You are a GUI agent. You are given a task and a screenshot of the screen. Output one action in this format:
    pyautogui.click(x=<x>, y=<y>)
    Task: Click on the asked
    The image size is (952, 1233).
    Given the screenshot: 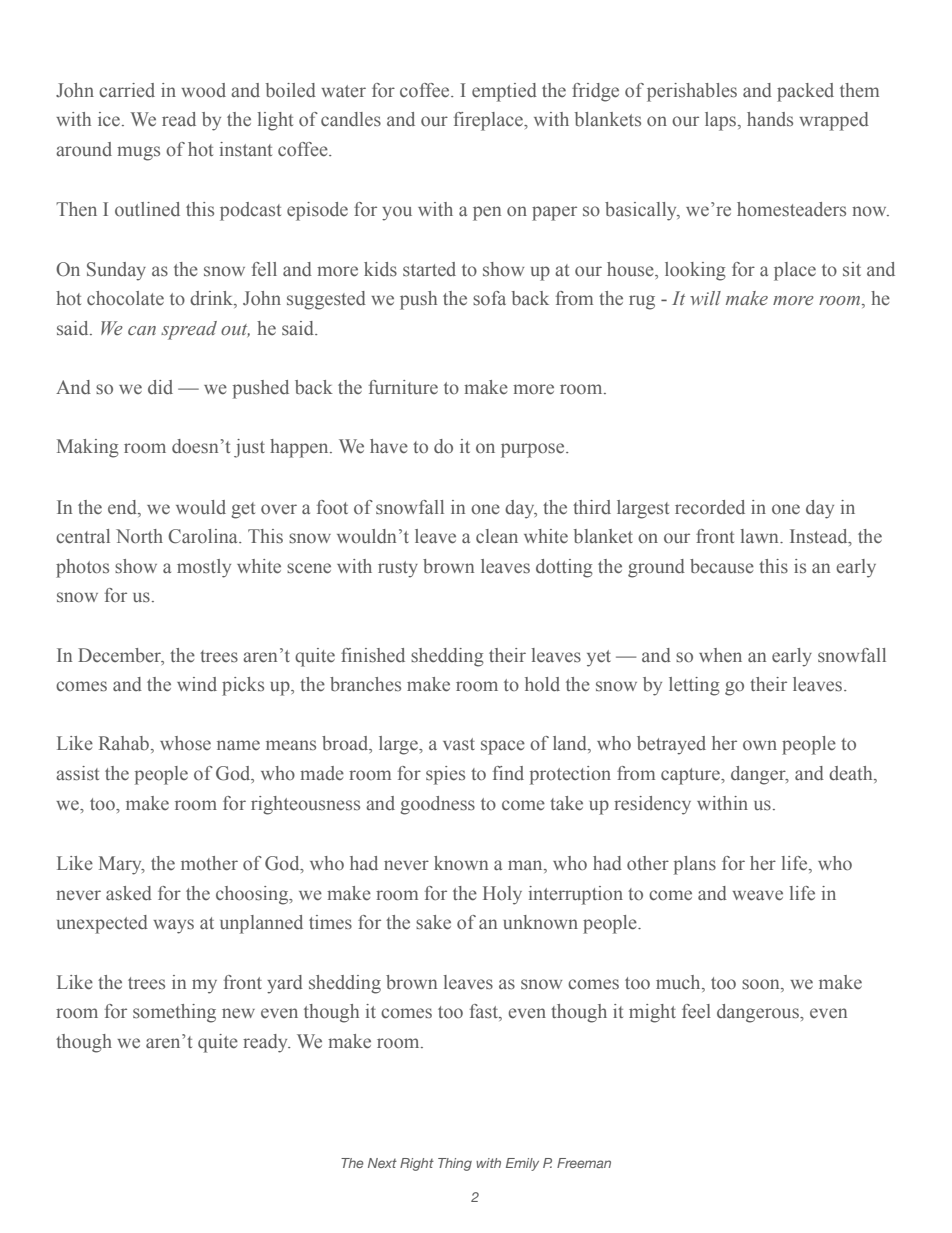 What is the action you would take?
    pyautogui.click(x=129, y=893)
